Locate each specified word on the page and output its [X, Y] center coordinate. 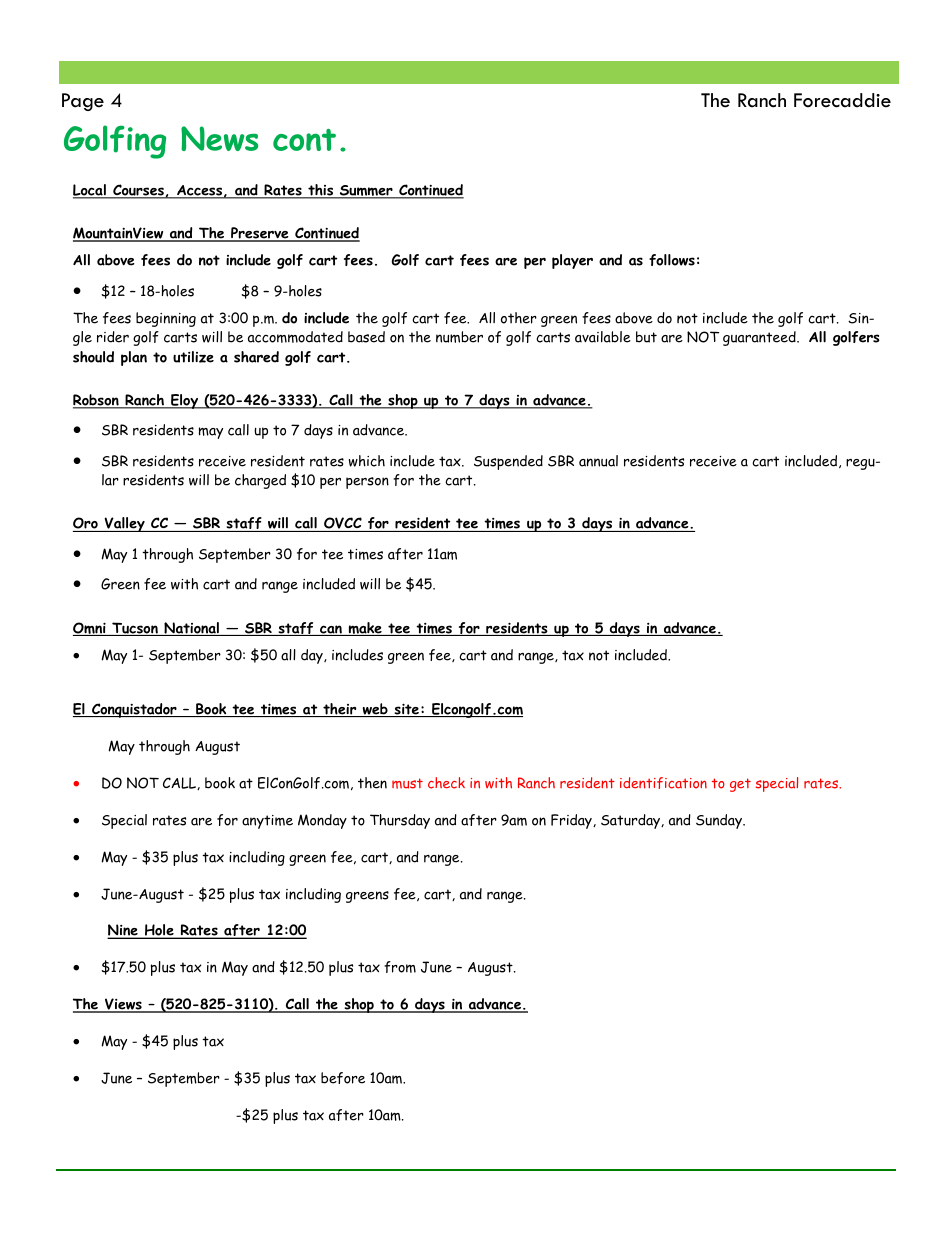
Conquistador [134, 710]
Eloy [185, 401]
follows [672, 260]
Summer [366, 192]
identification [663, 783]
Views [123, 1005]
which [367, 461]
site [406, 710]
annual [598, 461]
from [400, 967]
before [343, 1078]
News [219, 138]
